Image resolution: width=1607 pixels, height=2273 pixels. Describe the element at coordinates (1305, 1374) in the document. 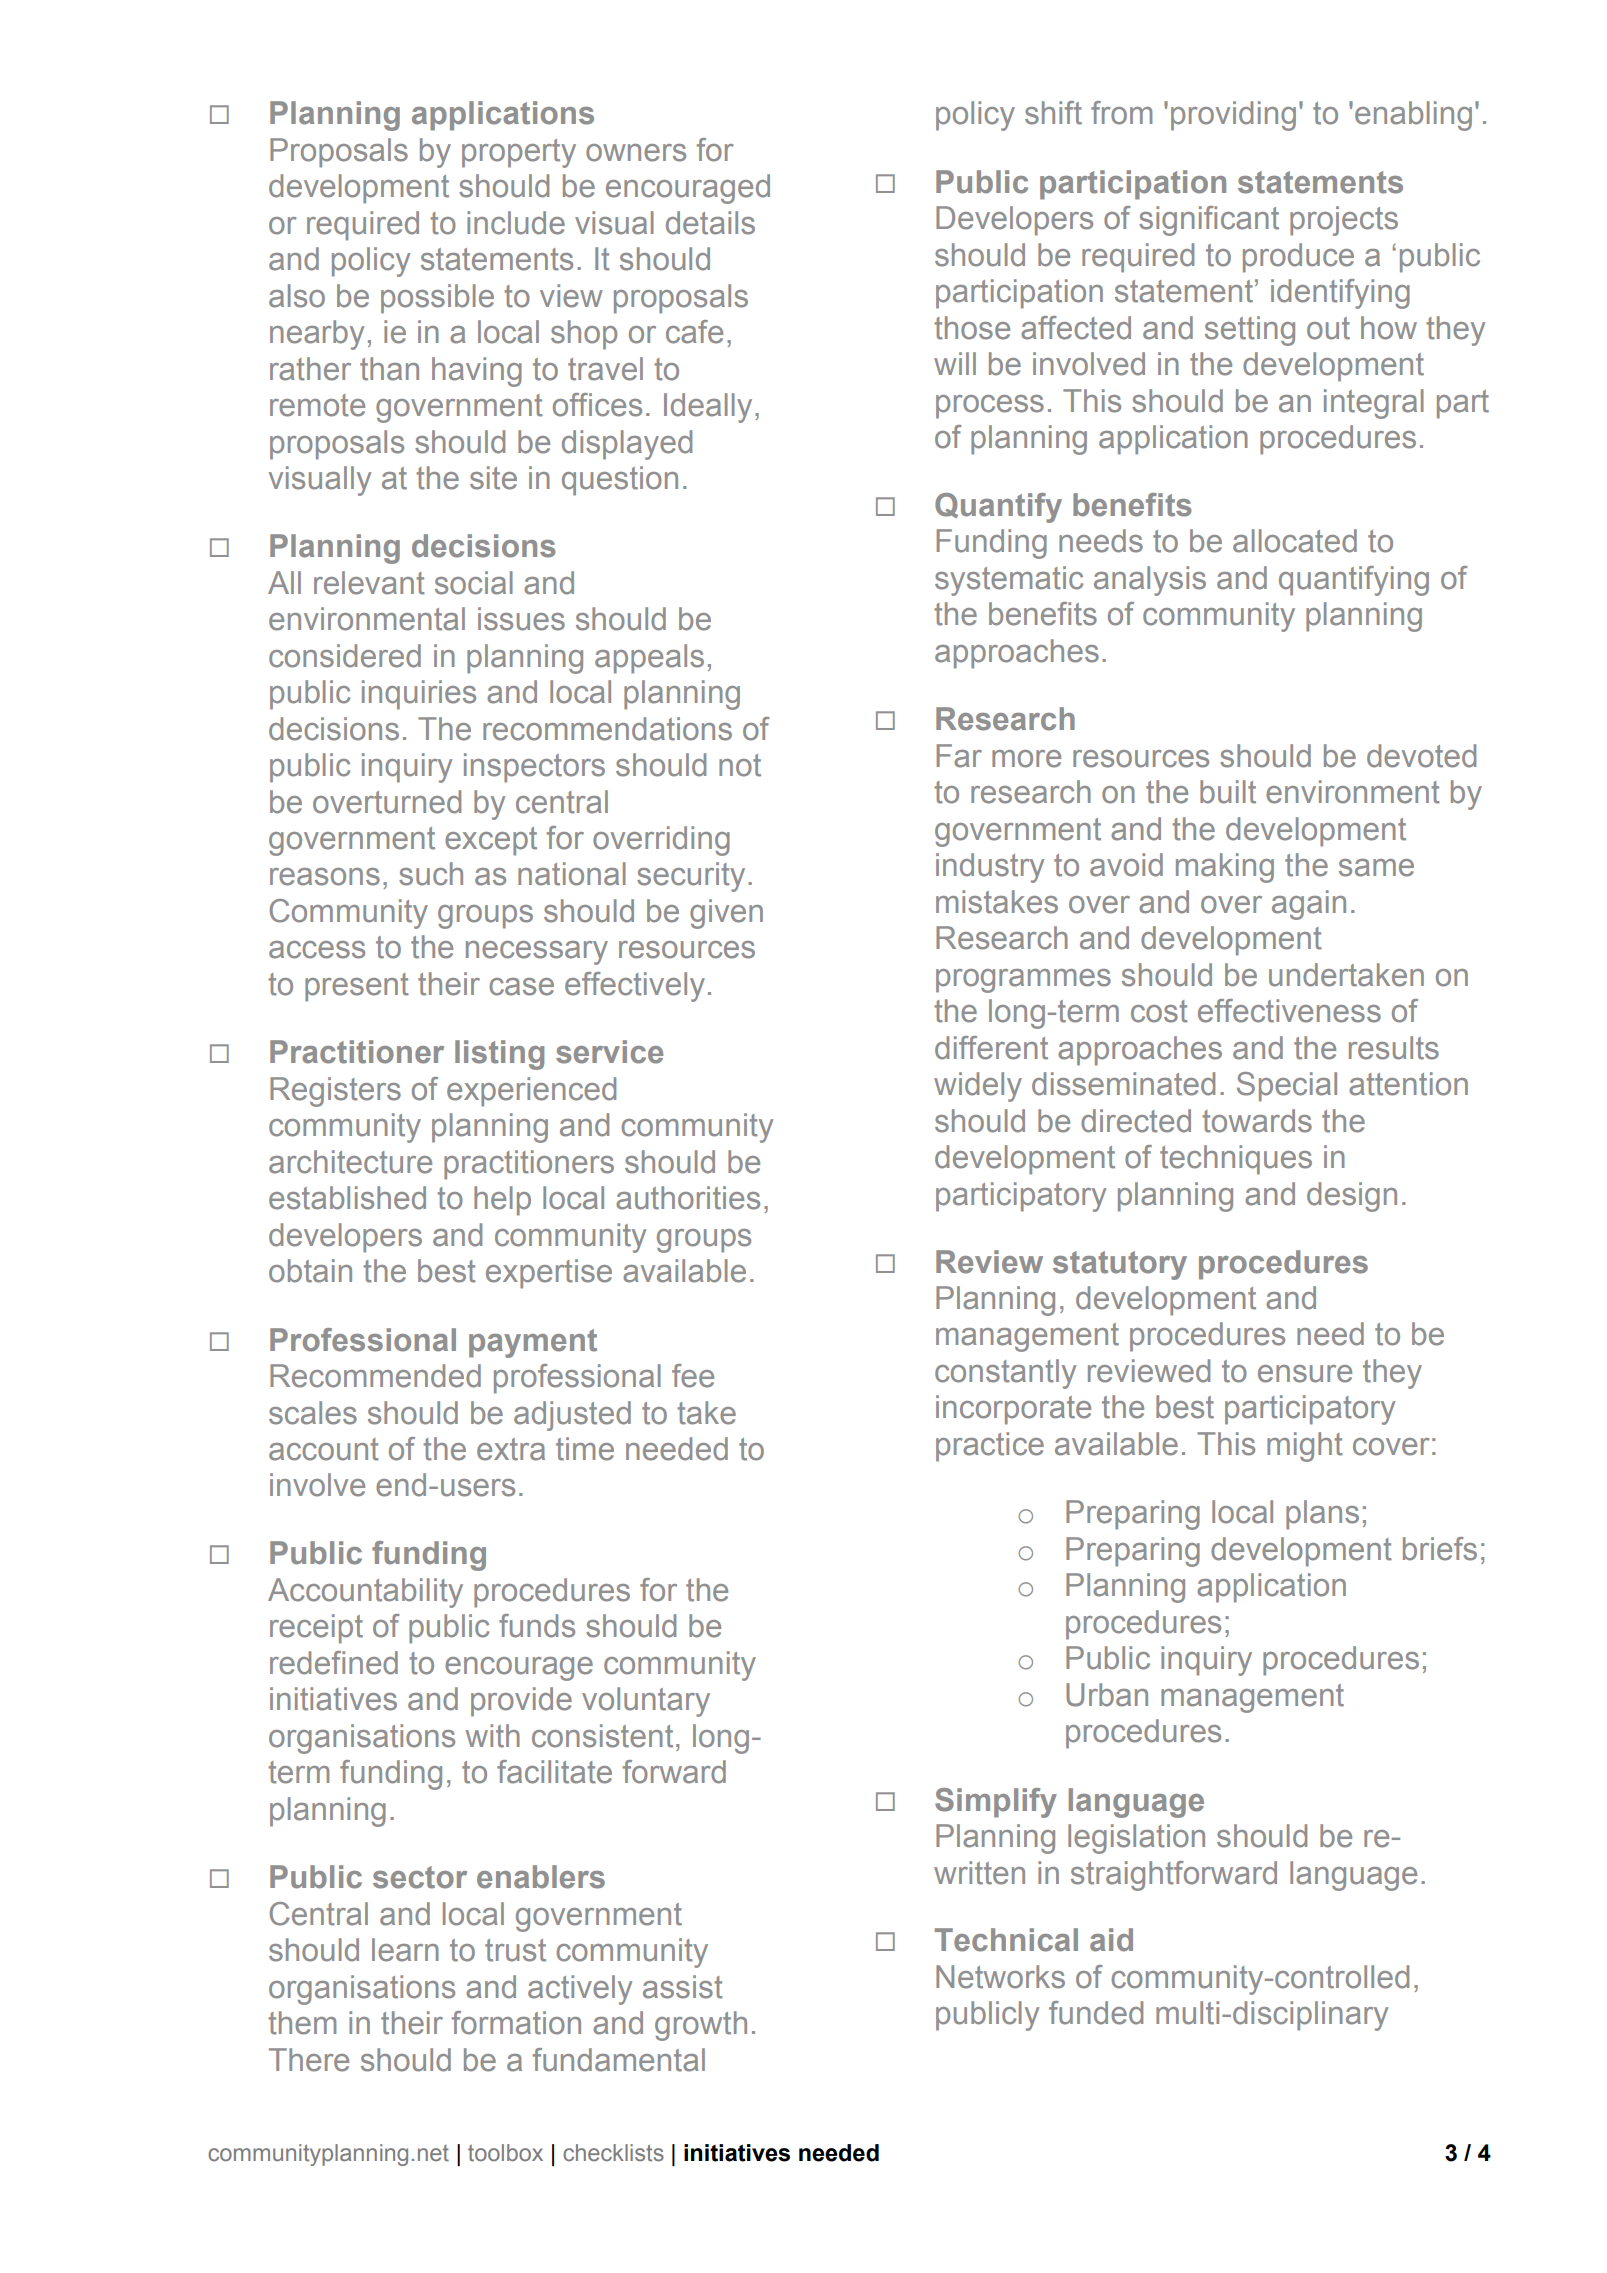

I see `ensure` at that location.
